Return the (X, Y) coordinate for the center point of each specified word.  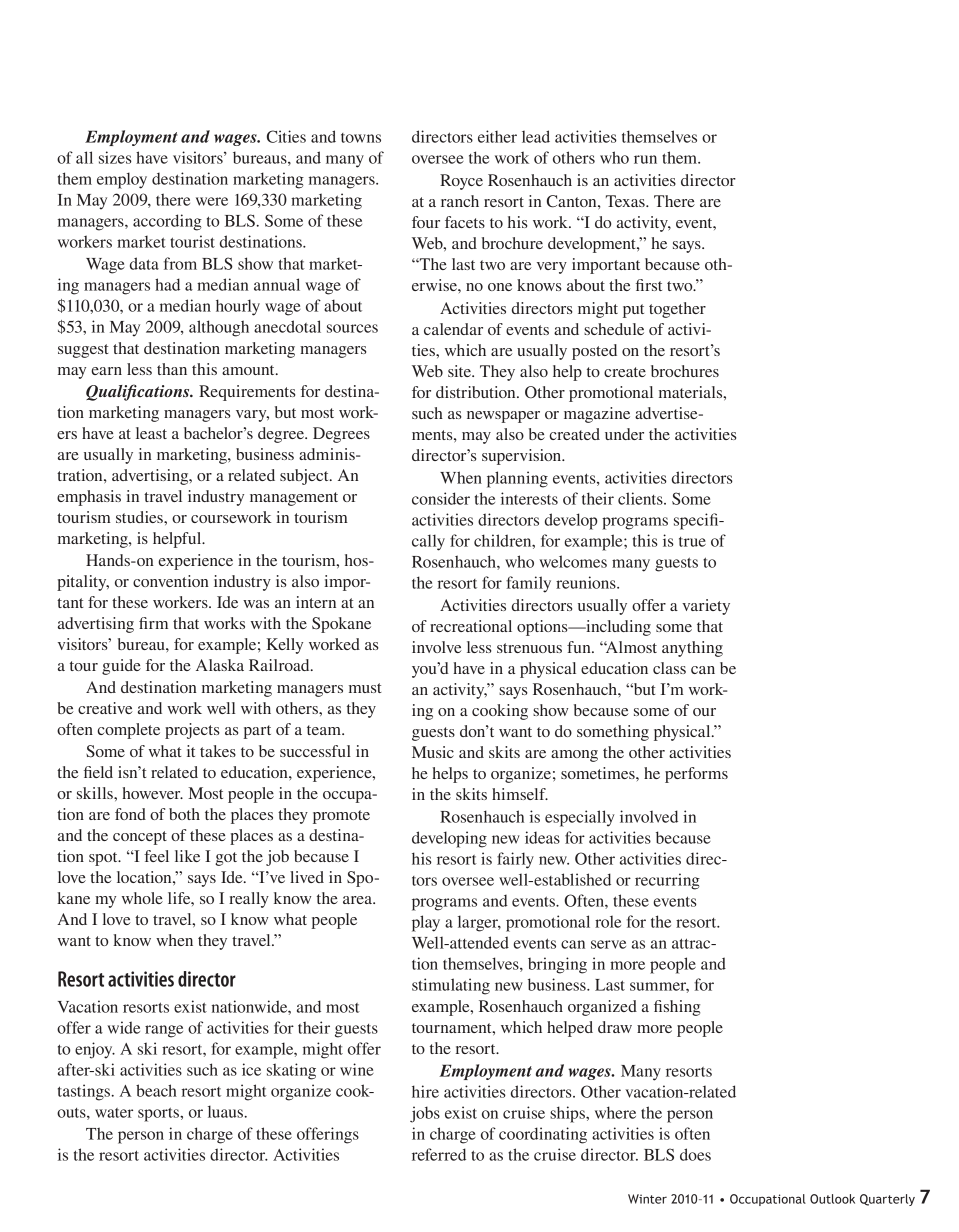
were (212, 201)
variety (706, 607)
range (164, 1031)
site (460, 371)
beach (156, 1090)
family (528, 584)
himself (520, 794)
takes (218, 751)
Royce (461, 182)
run (645, 159)
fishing (677, 1008)
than (172, 369)
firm (153, 623)
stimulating (451, 986)
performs (696, 775)
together (677, 310)
